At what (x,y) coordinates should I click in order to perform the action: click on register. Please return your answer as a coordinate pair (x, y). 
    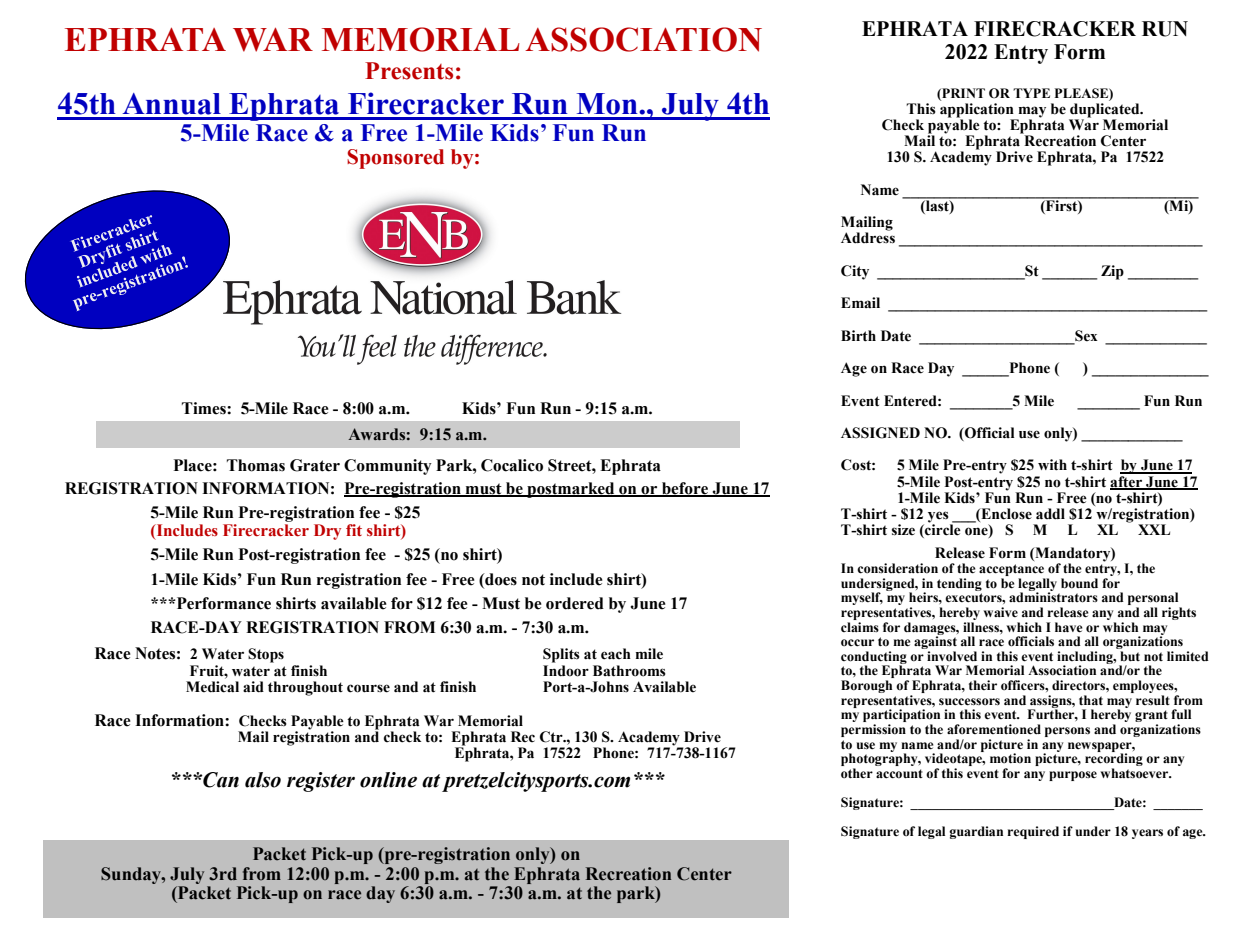
    Looking at the image, I should click on (321, 782).
